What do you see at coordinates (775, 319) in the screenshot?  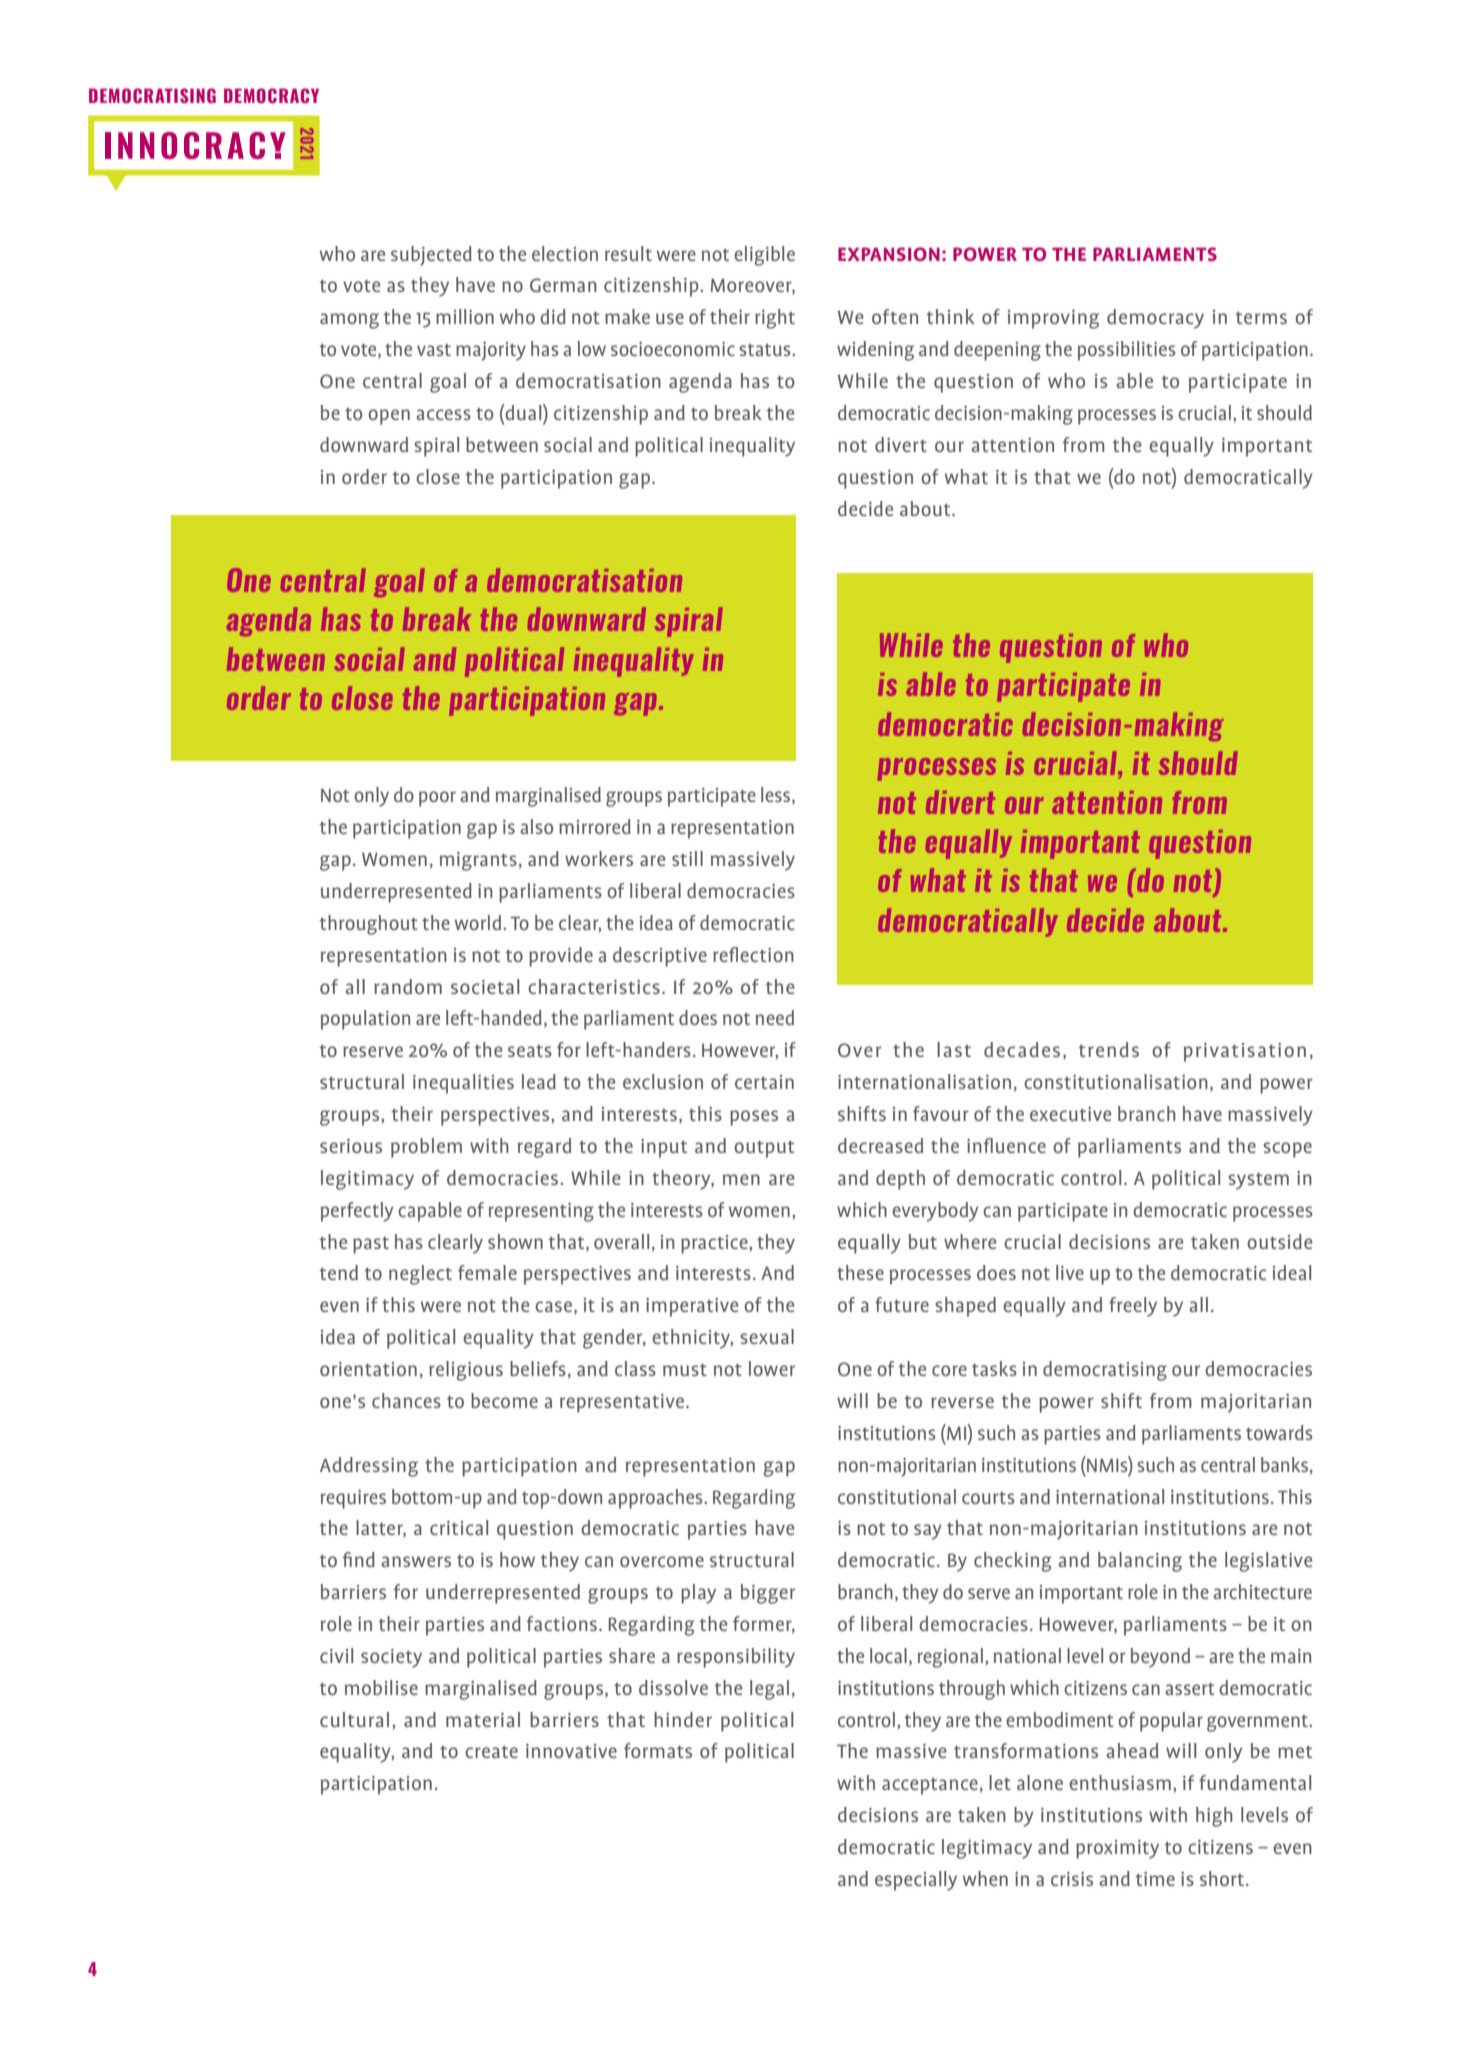 I see `right` at bounding box center [775, 319].
